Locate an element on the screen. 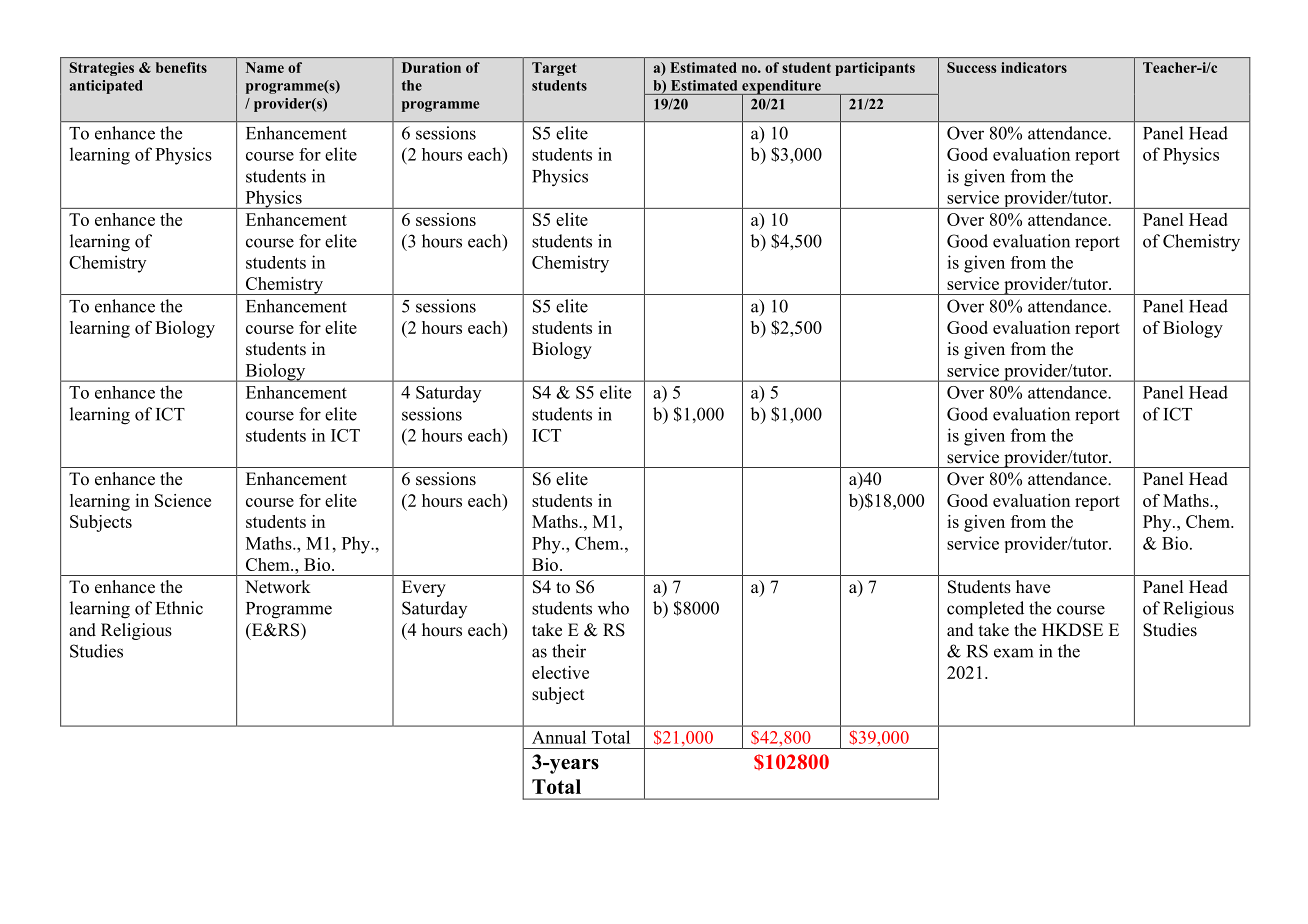  Ethnic is located at coordinates (179, 608).
